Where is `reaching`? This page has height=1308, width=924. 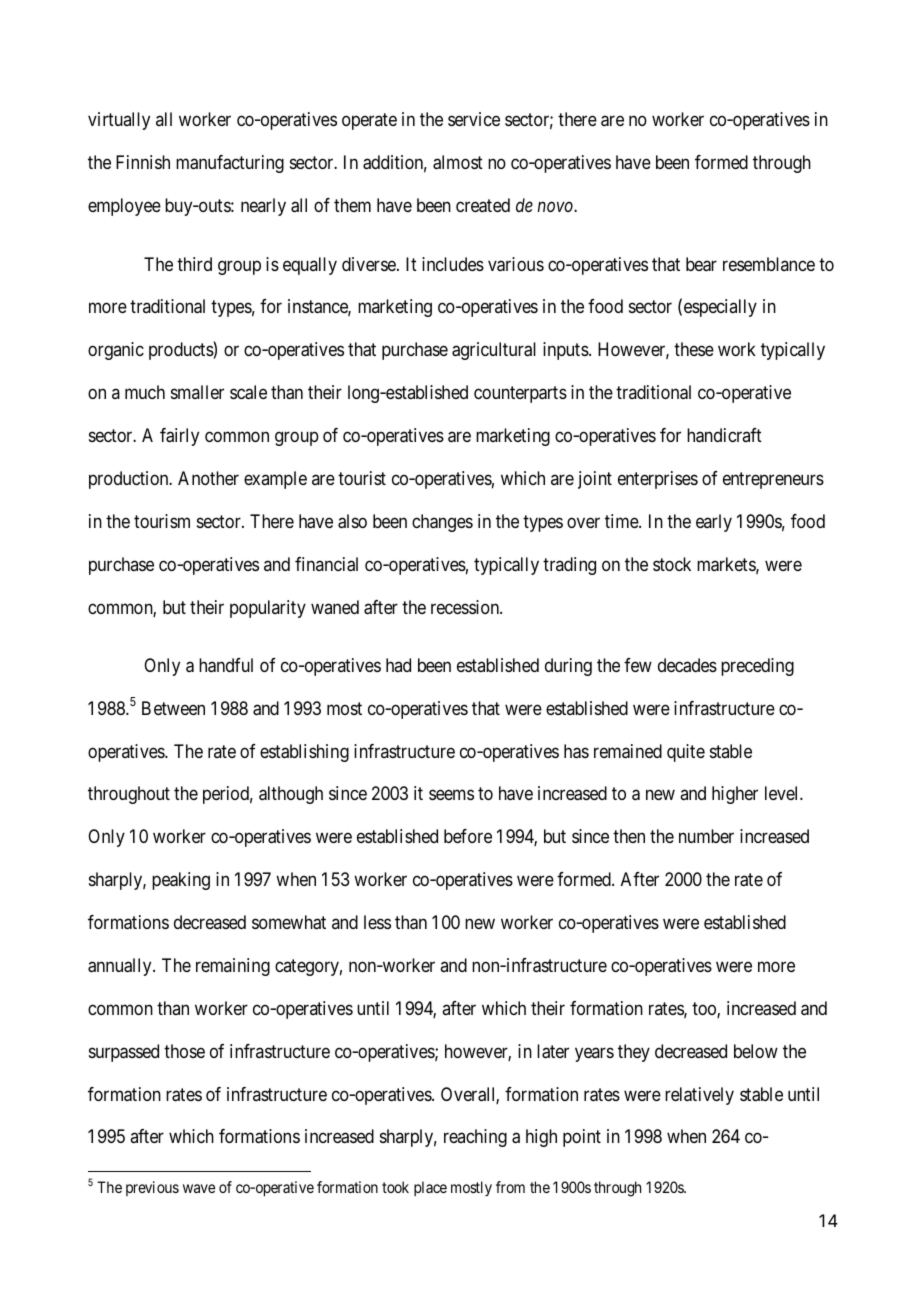 reaching is located at coordinates (475, 1138).
